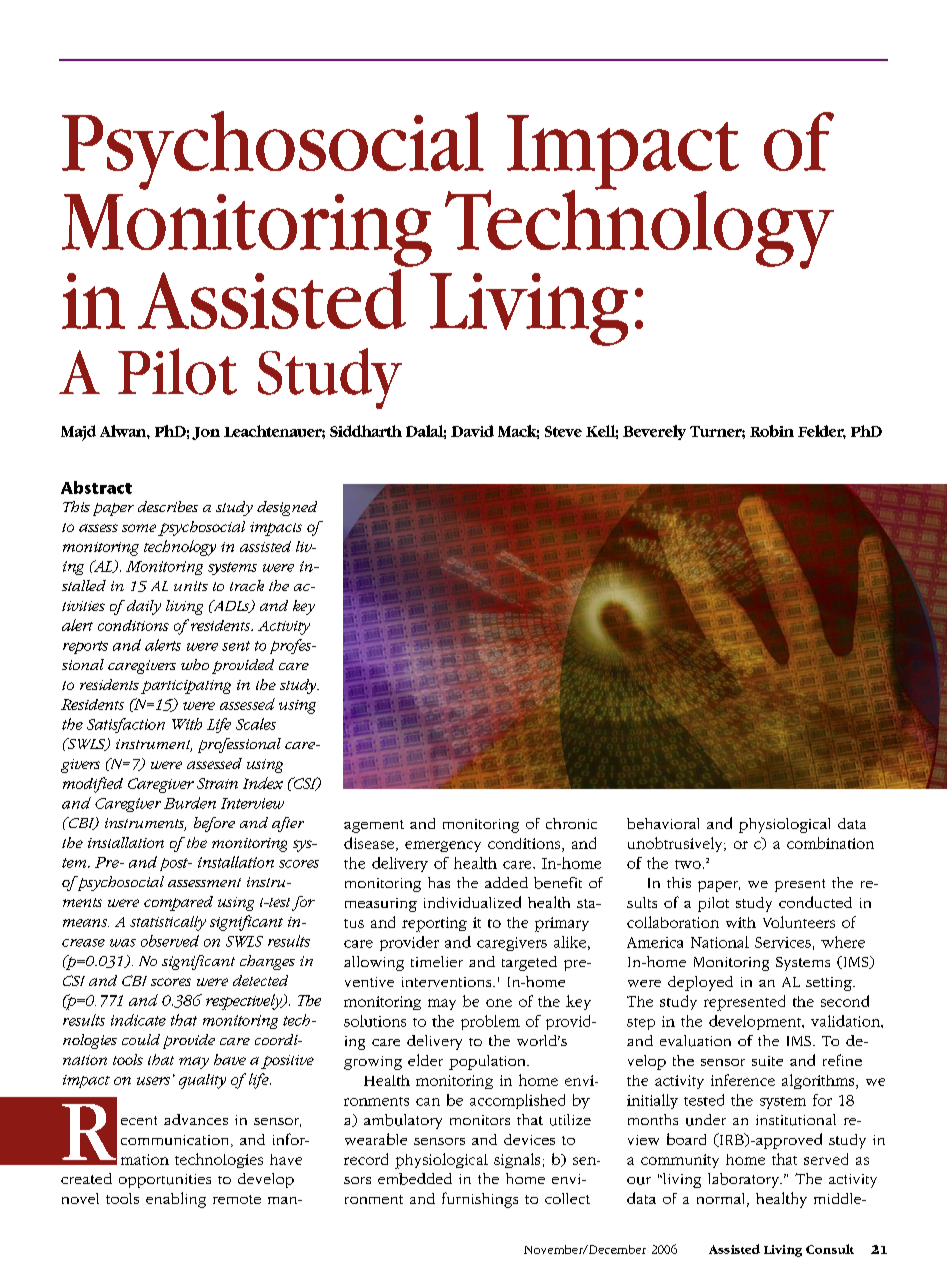  What do you see at coordinates (480, 1200) in the image?
I see `furnishings` at bounding box center [480, 1200].
